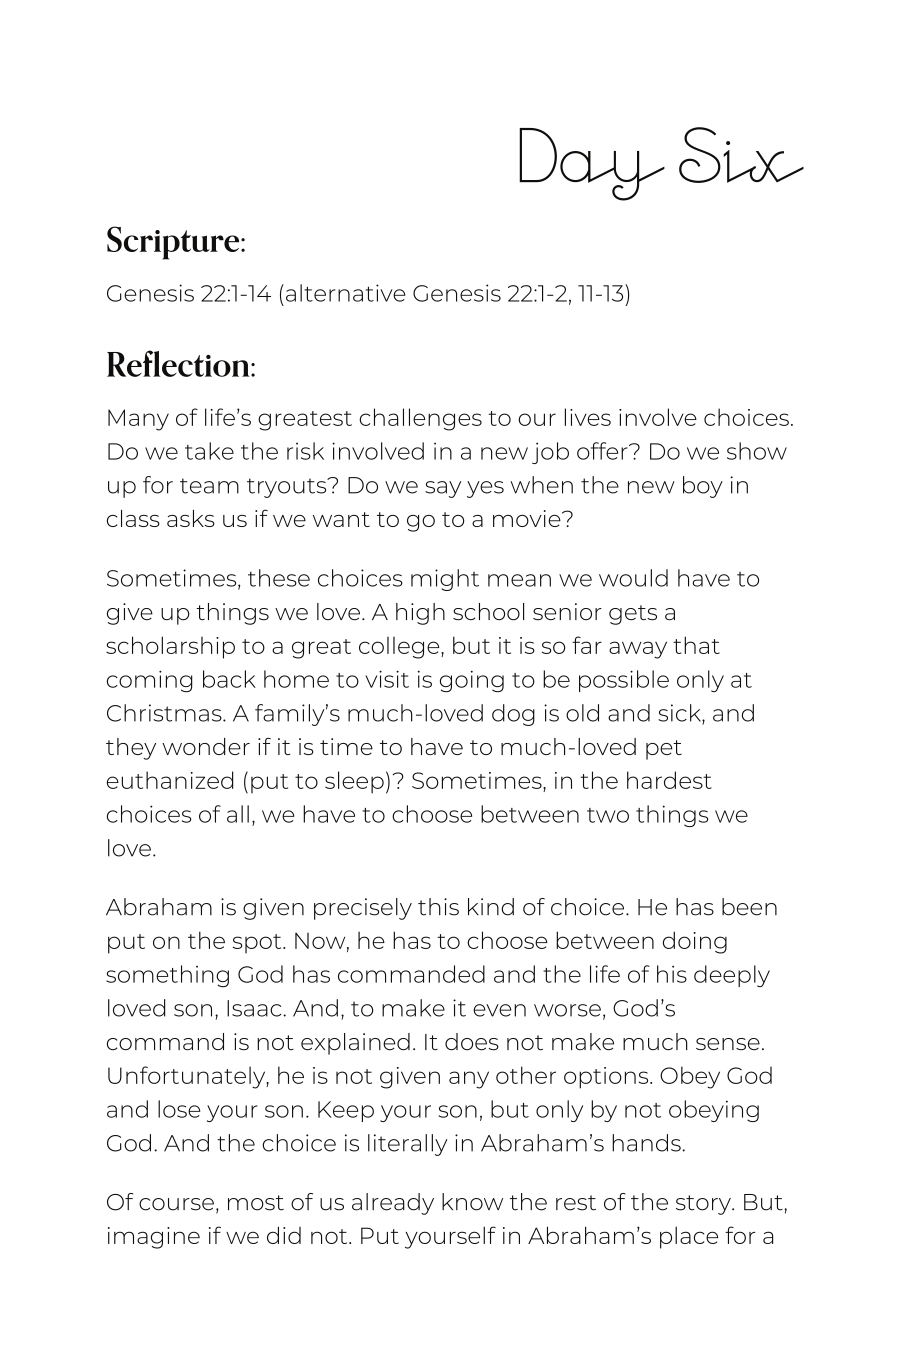 This screenshot has width=906, height=1359. Describe the element at coordinates (633, 578) in the screenshot. I see `would` at that location.
